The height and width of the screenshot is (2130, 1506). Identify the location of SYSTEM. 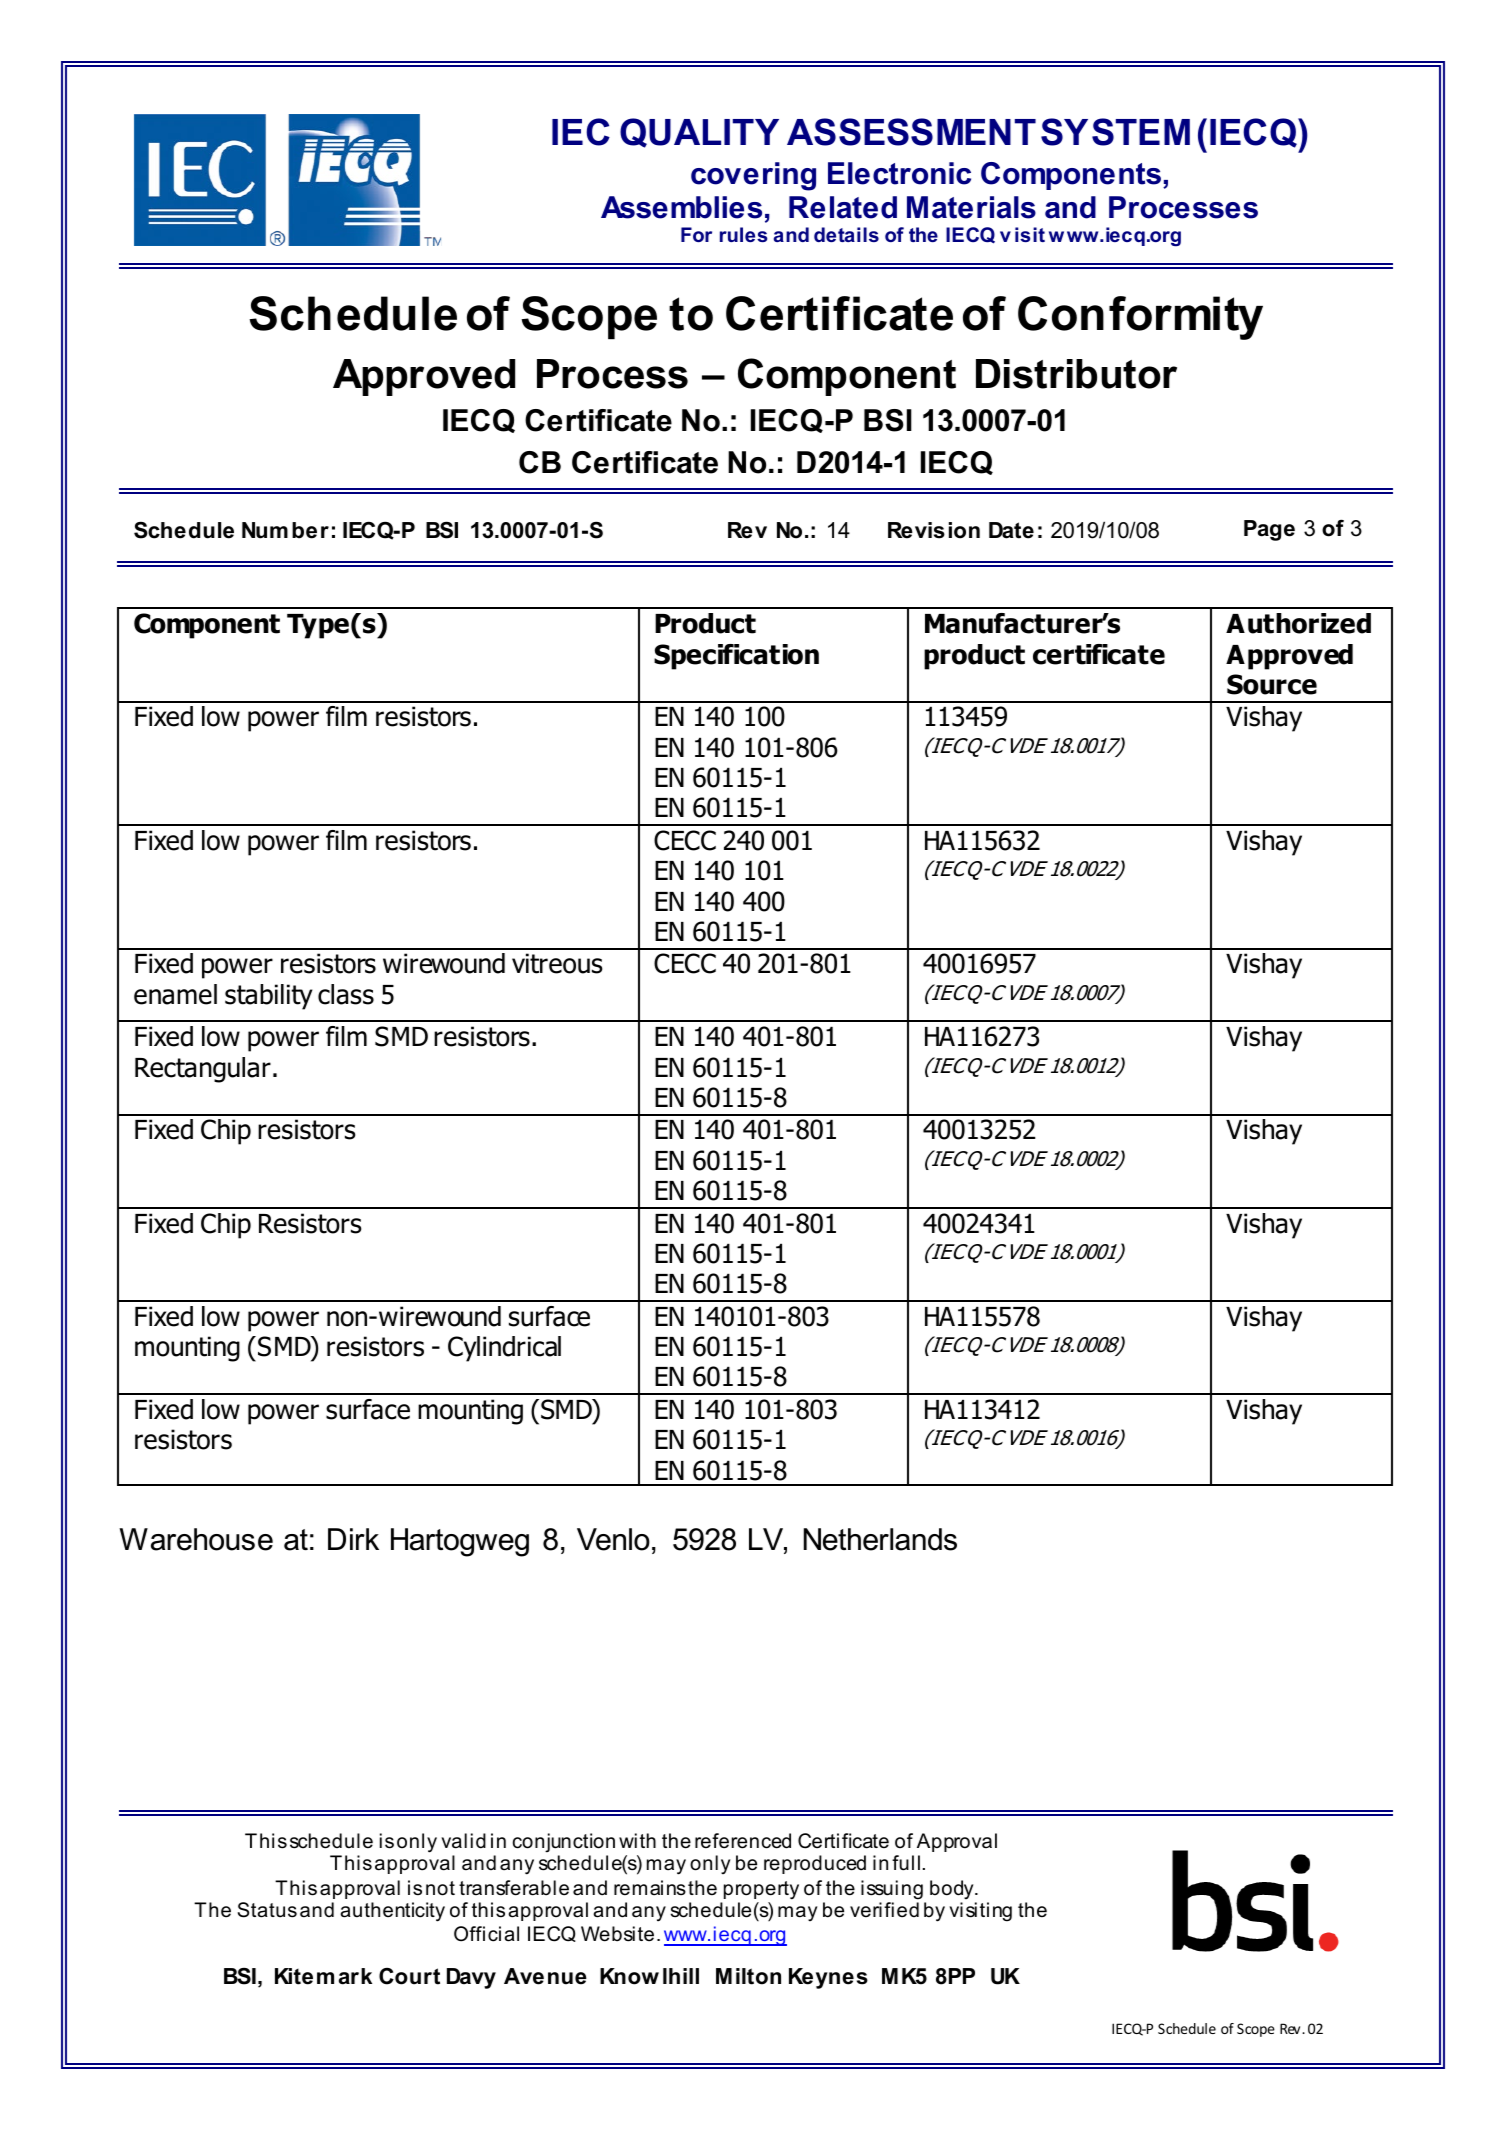
(1115, 132).
